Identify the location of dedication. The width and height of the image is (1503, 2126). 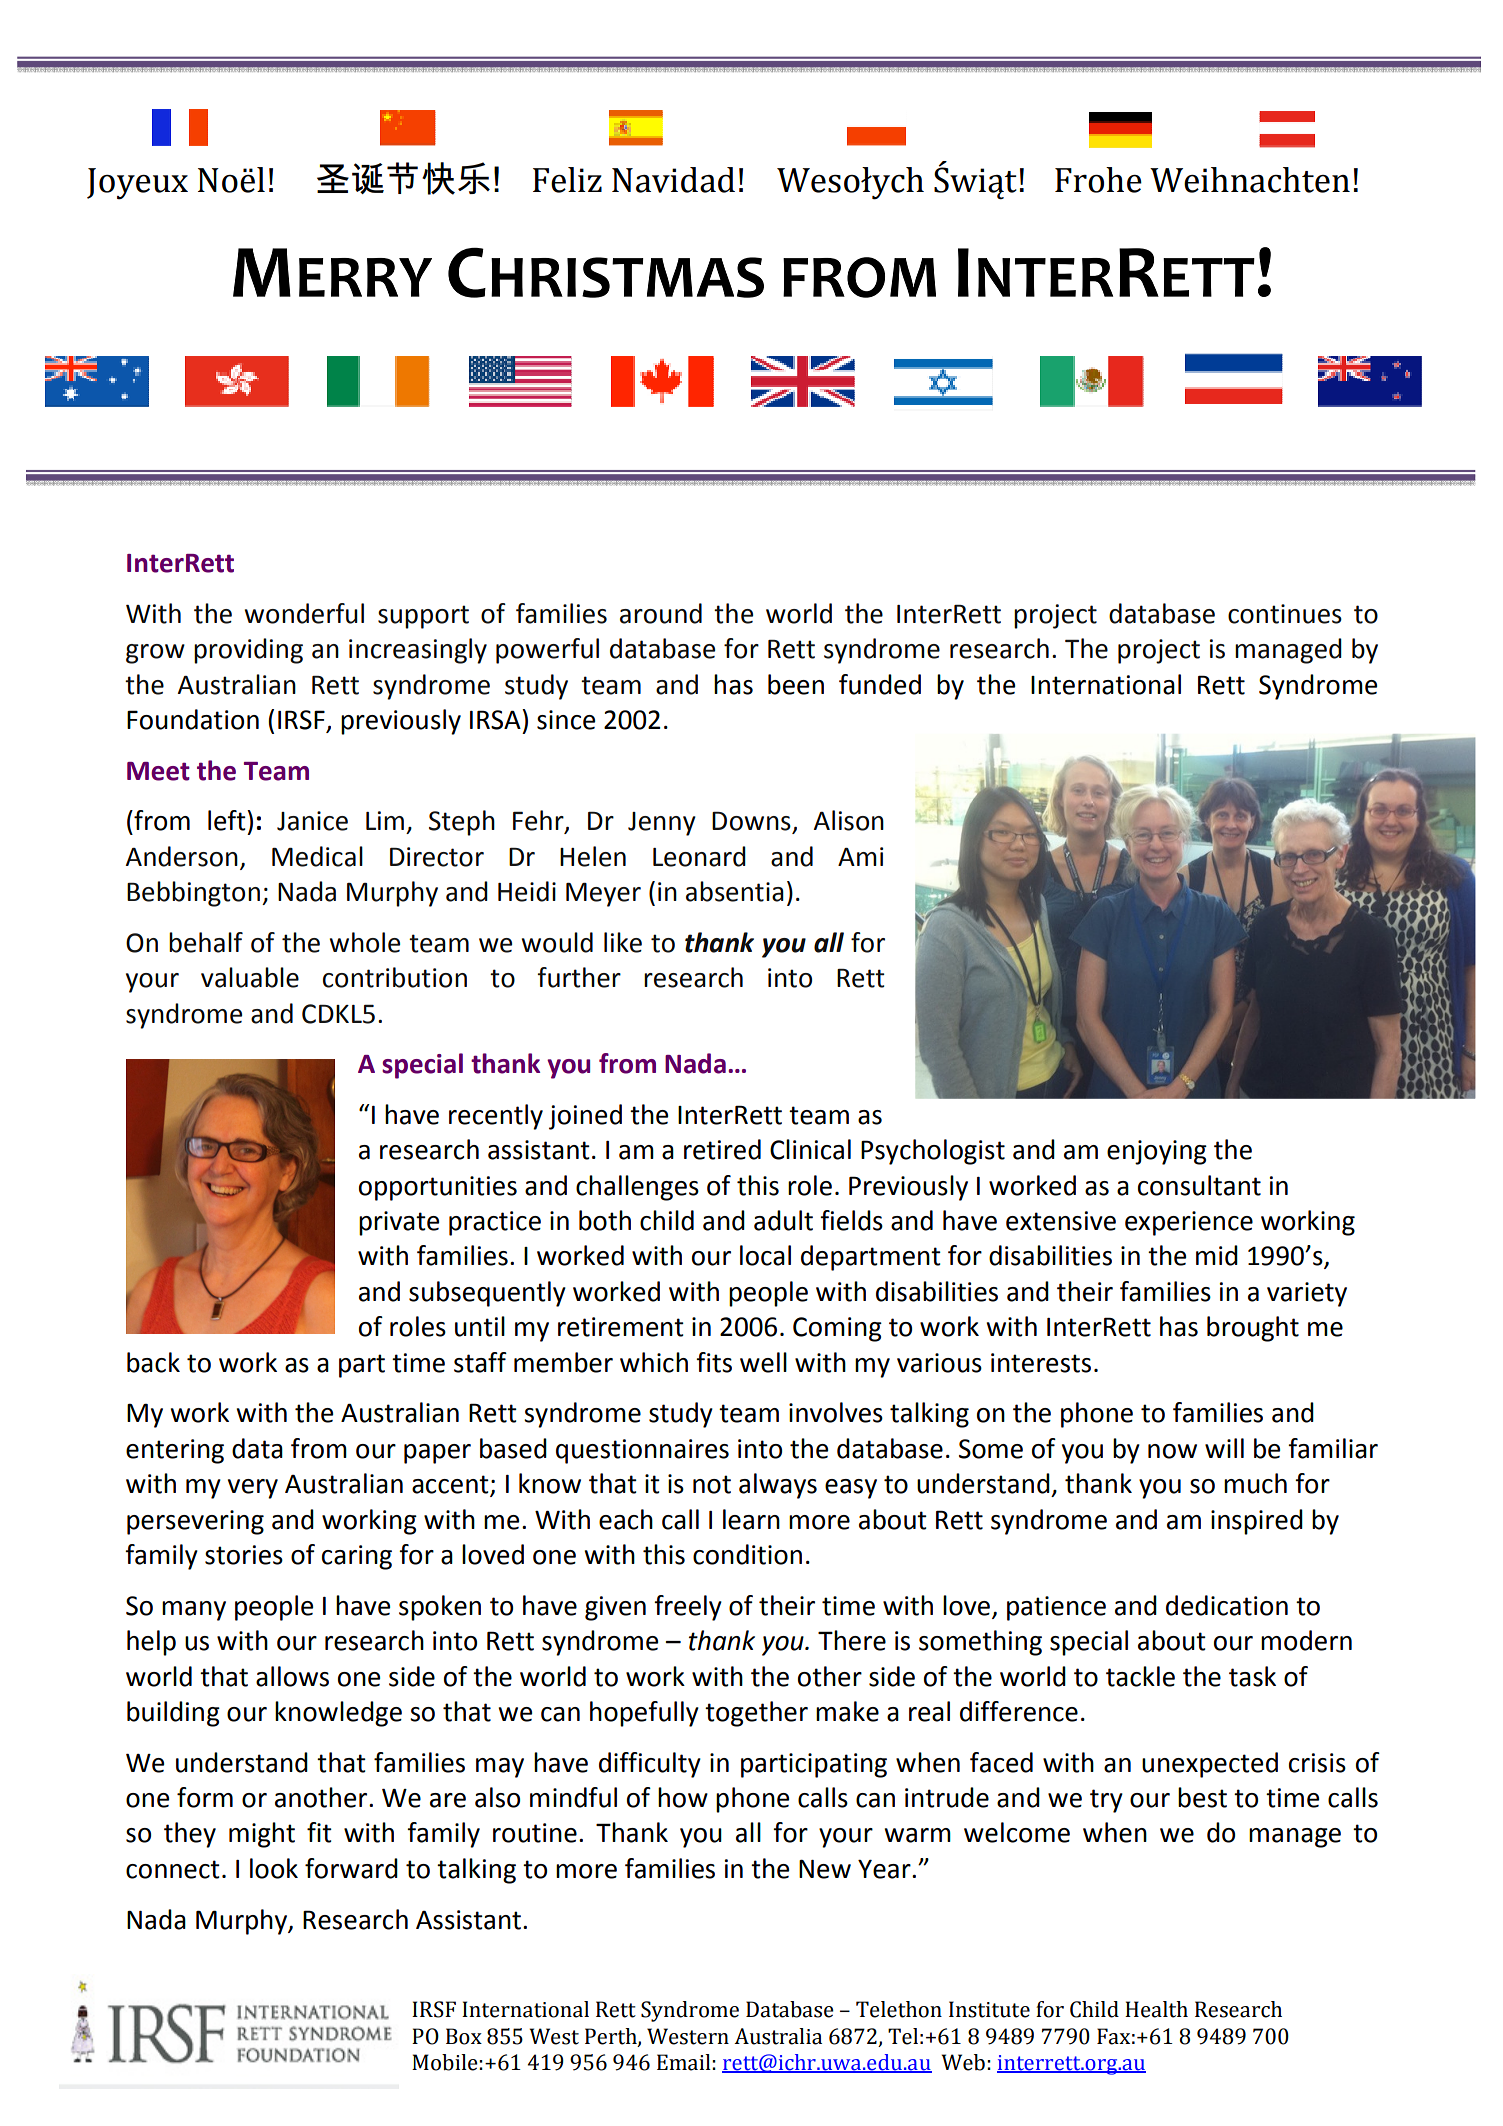
(1227, 1605).
